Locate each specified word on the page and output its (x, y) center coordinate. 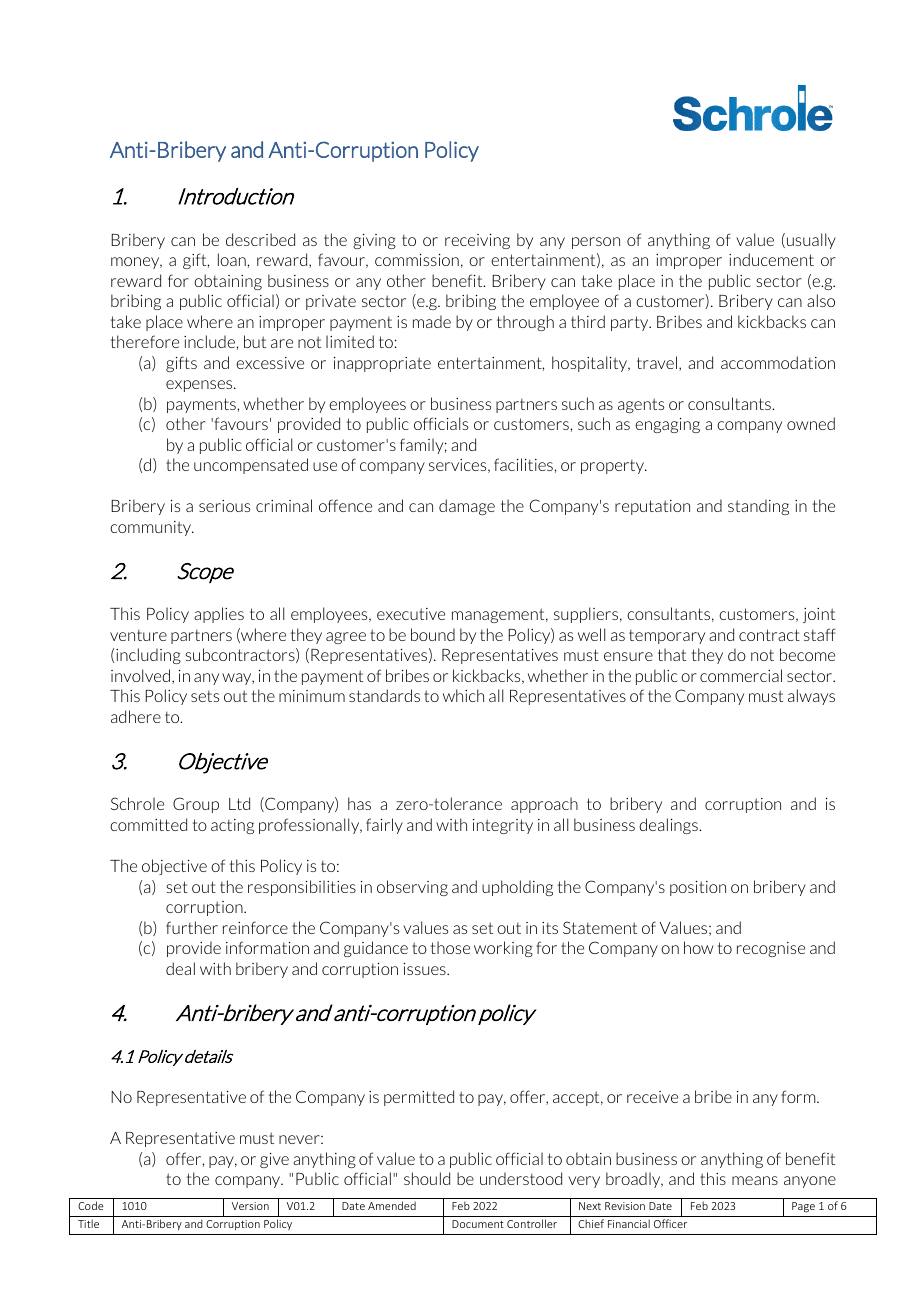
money (136, 263)
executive (411, 614)
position (698, 888)
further (192, 927)
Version (250, 1206)
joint (819, 615)
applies (219, 615)
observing (412, 888)
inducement (771, 259)
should (427, 1178)
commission (417, 260)
